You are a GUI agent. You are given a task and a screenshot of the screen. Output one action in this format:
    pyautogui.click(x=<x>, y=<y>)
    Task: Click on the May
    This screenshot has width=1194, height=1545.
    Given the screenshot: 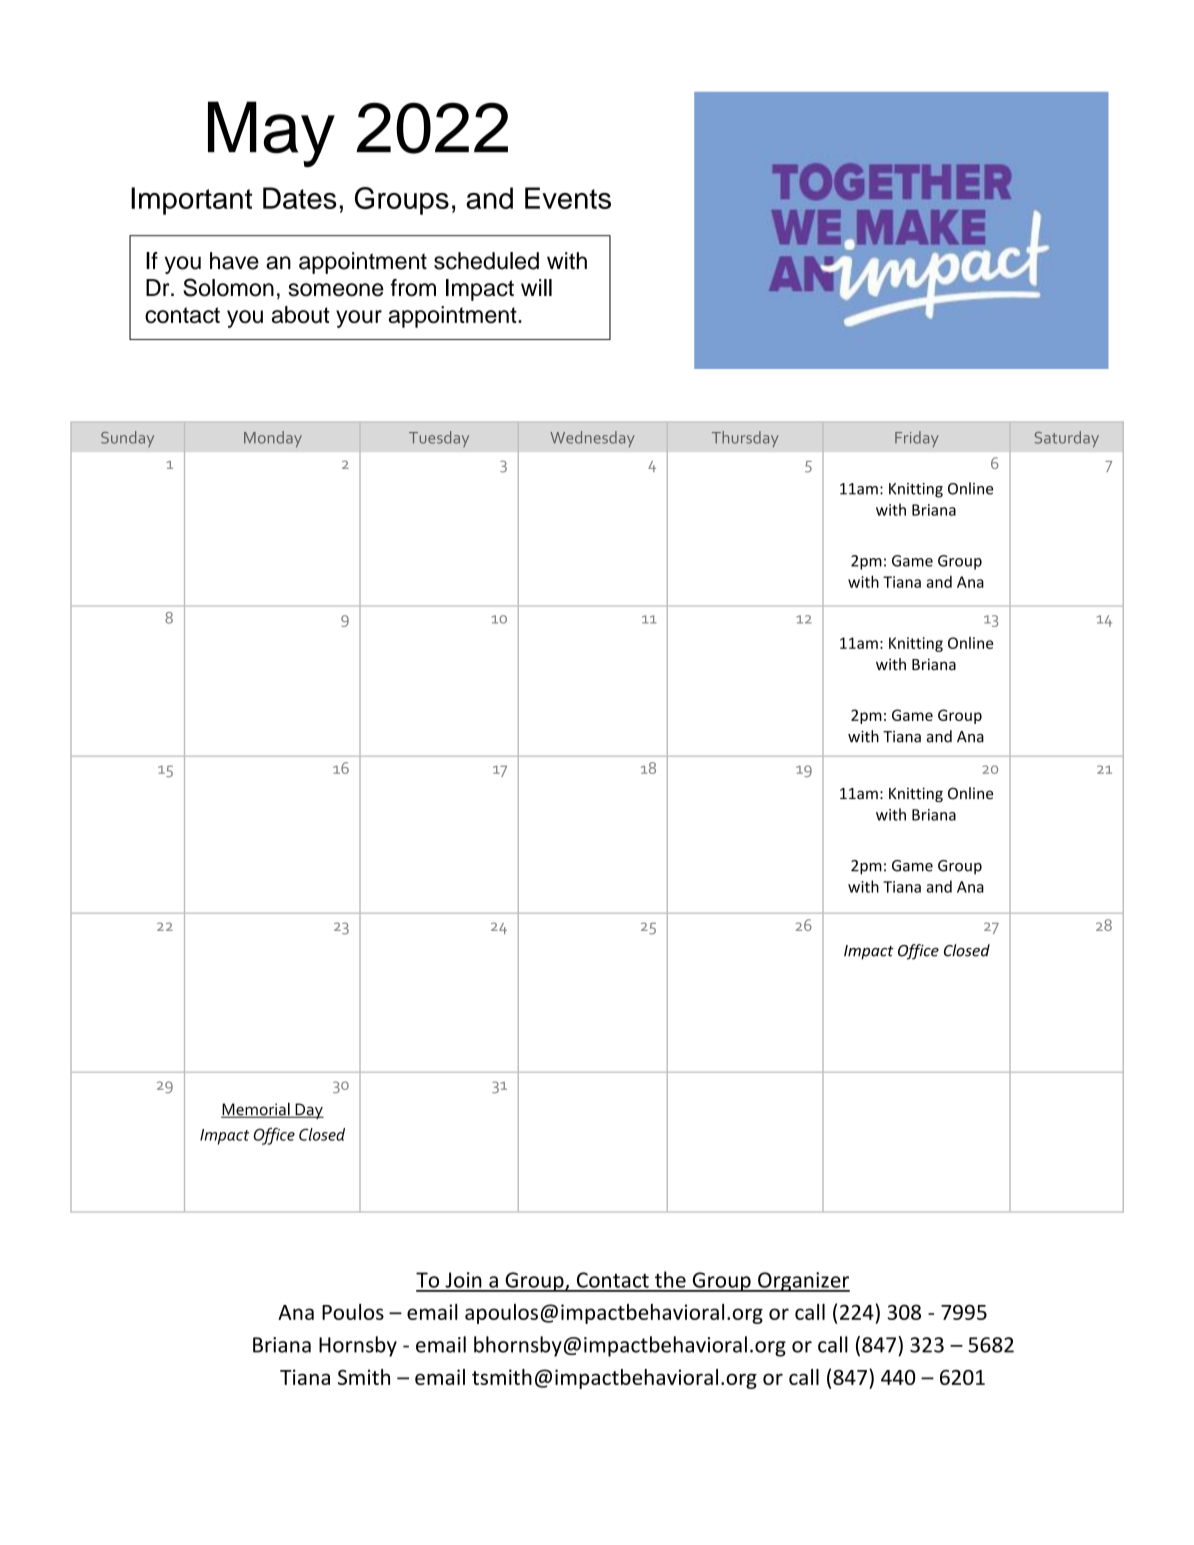 What is the action you would take?
    pyautogui.click(x=271, y=134)
